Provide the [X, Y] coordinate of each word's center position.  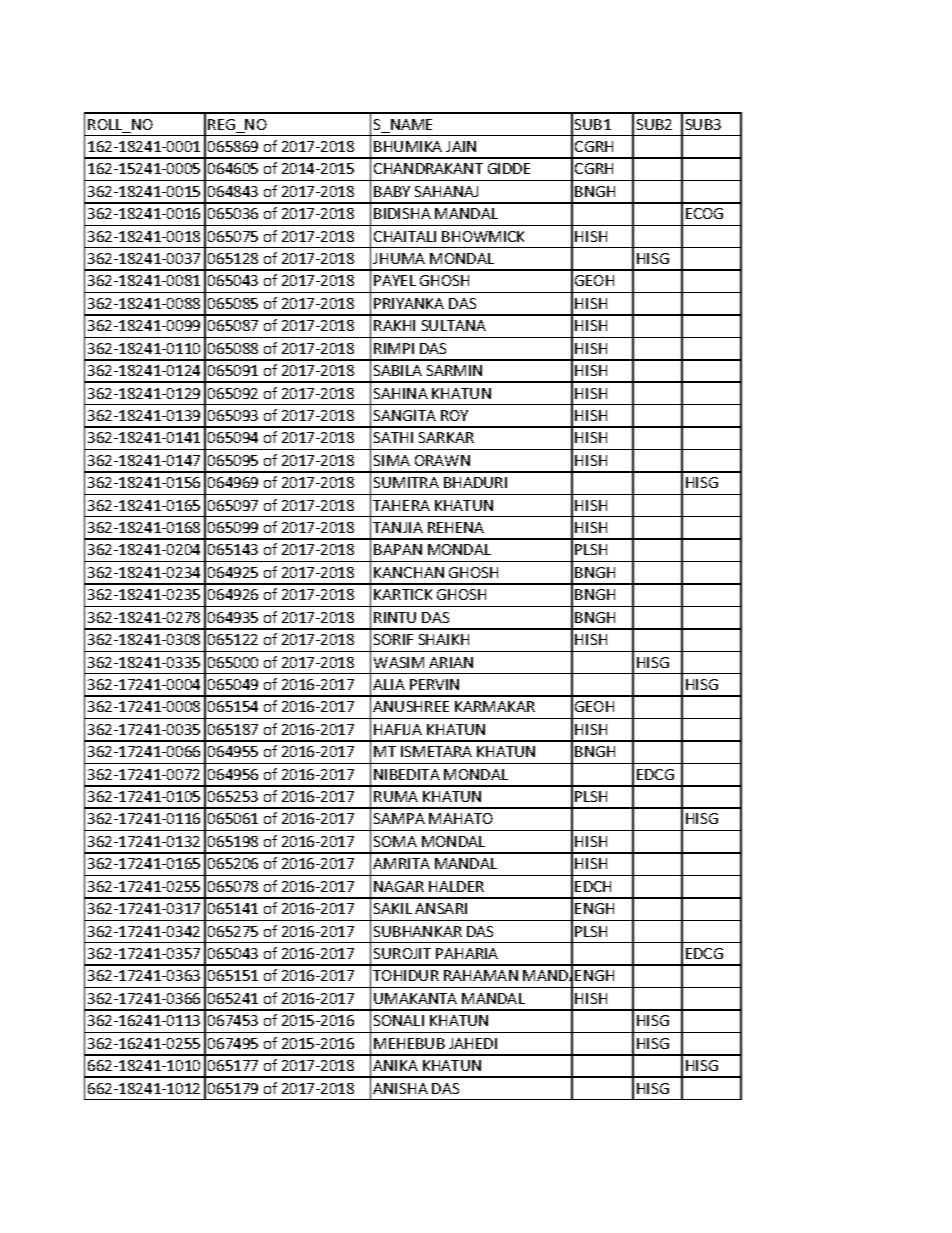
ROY [454, 415]
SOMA [395, 841]
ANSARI [441, 908]
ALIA [389, 684]
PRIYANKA [409, 303]
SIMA [392, 460]
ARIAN [451, 662]
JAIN [461, 146]
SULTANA [454, 325]
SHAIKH [444, 639]
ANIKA [395, 1065]
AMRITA [401, 863]
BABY [392, 191]
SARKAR [446, 437]
